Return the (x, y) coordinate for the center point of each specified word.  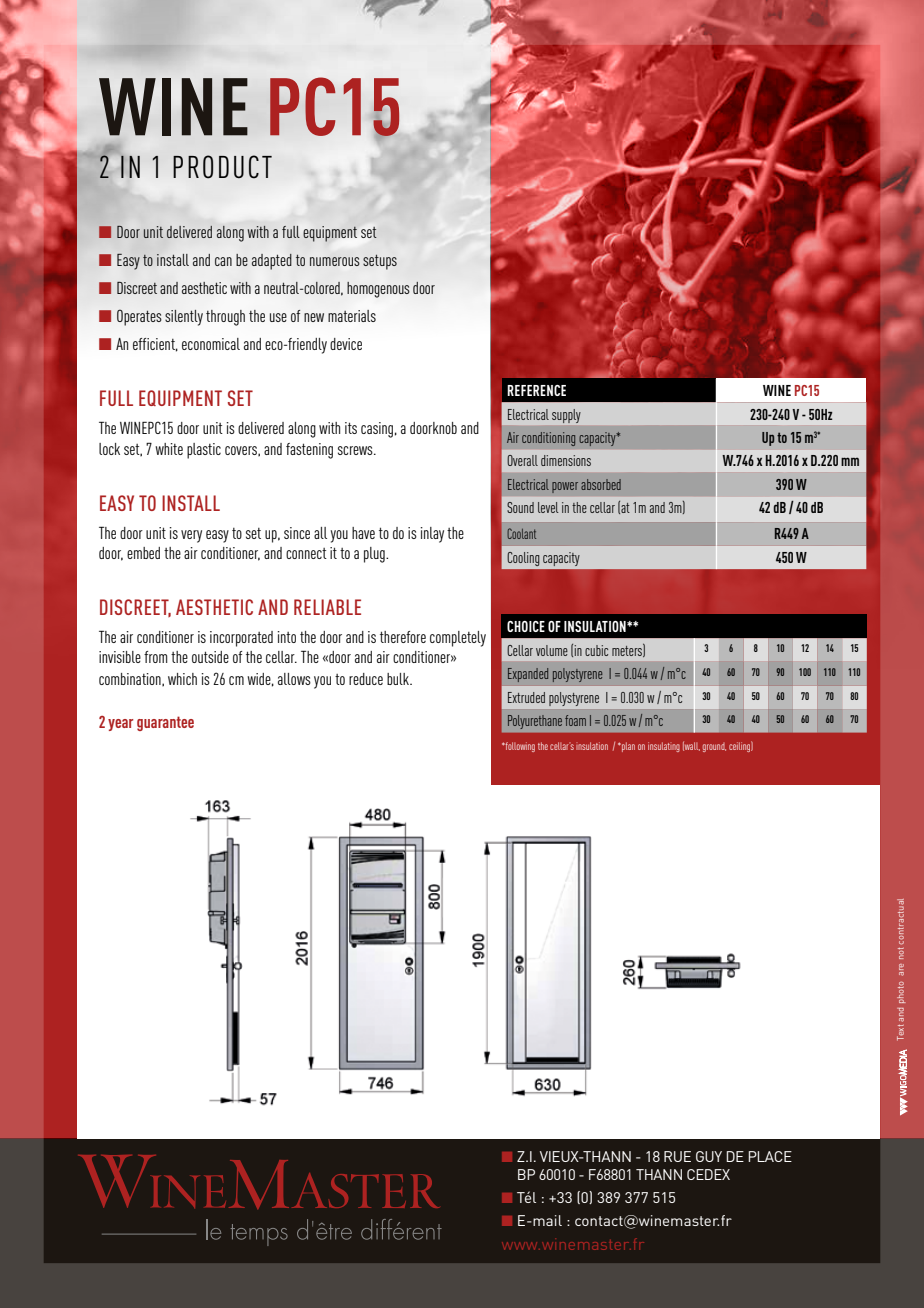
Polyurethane (535, 722)
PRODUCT (222, 167)
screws (356, 450)
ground (714, 747)
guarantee (165, 723)
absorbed (601, 484)
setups (380, 262)
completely (458, 639)
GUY (709, 1156)
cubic (596, 650)
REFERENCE (536, 390)
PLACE (770, 1156)
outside (210, 657)
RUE (677, 1156)
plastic (204, 451)
